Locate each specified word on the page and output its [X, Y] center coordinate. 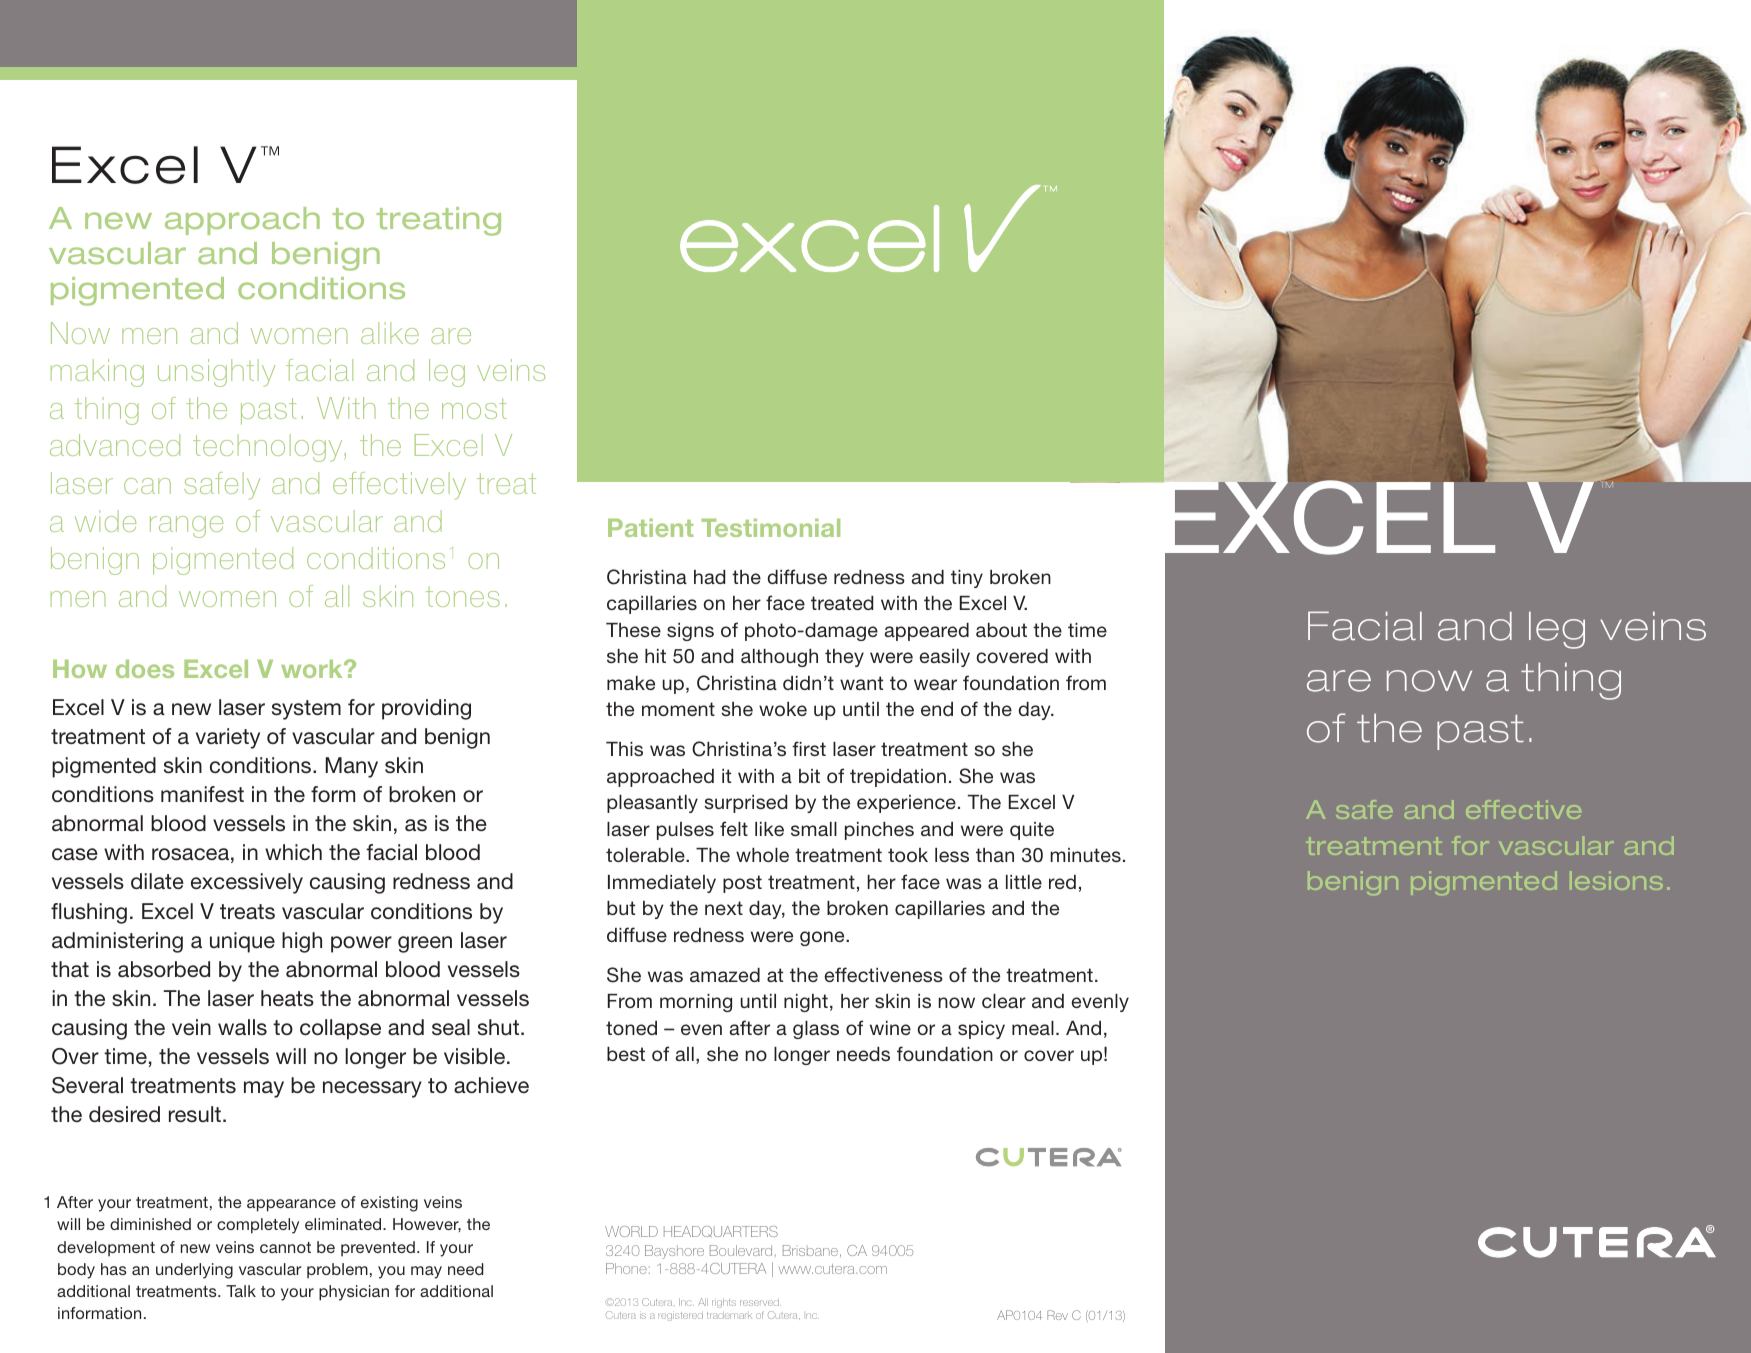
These [633, 630]
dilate [157, 881]
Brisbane [810, 1250]
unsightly [216, 373]
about [1001, 630]
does [145, 669]
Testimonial [770, 528]
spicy [981, 1030]
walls [242, 1027]
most [474, 408]
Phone [626, 1268]
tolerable [646, 855]
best [626, 1054]
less [952, 855]
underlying [194, 1271]
